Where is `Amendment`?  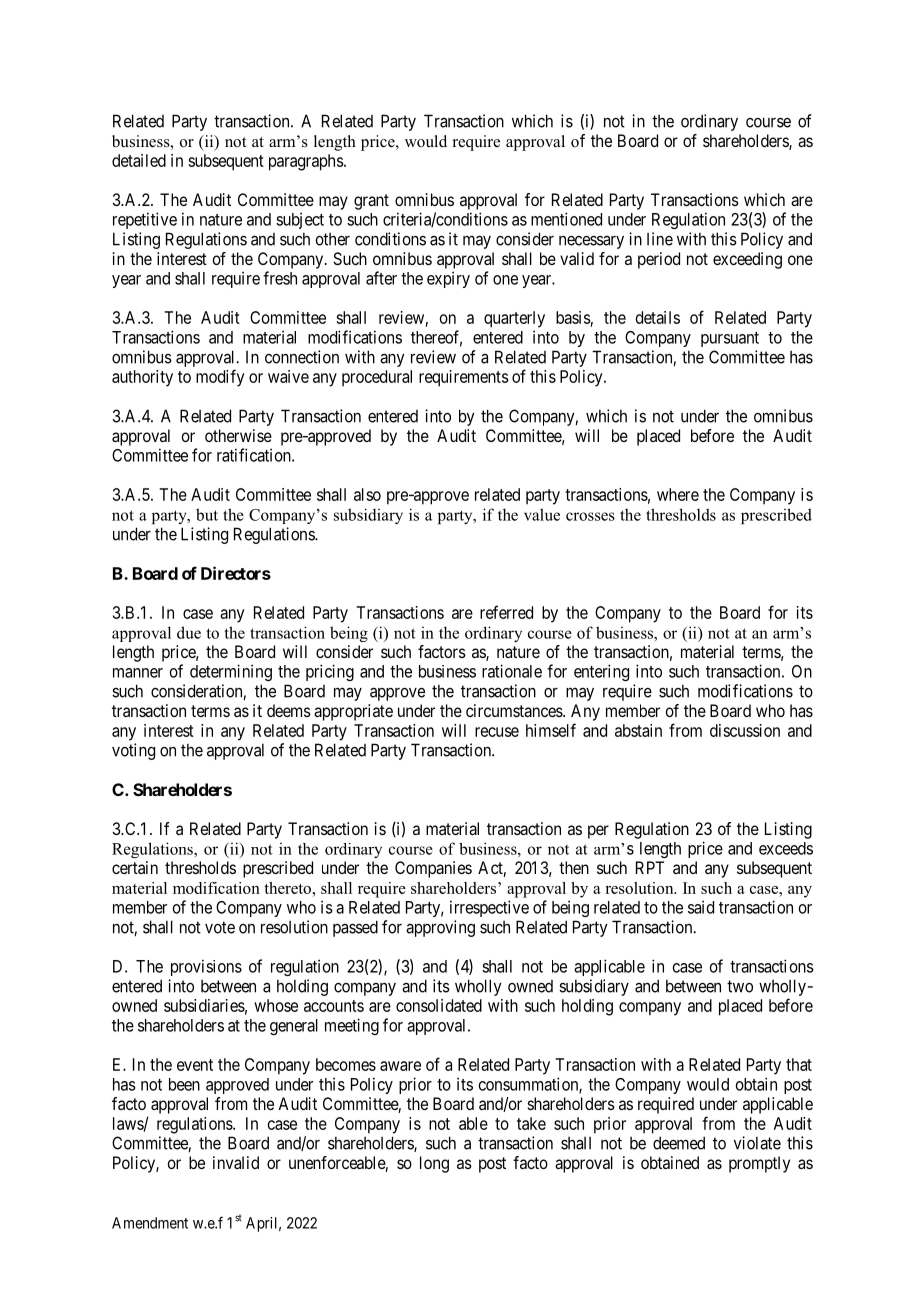 Amendment is located at coordinates (150, 1223).
